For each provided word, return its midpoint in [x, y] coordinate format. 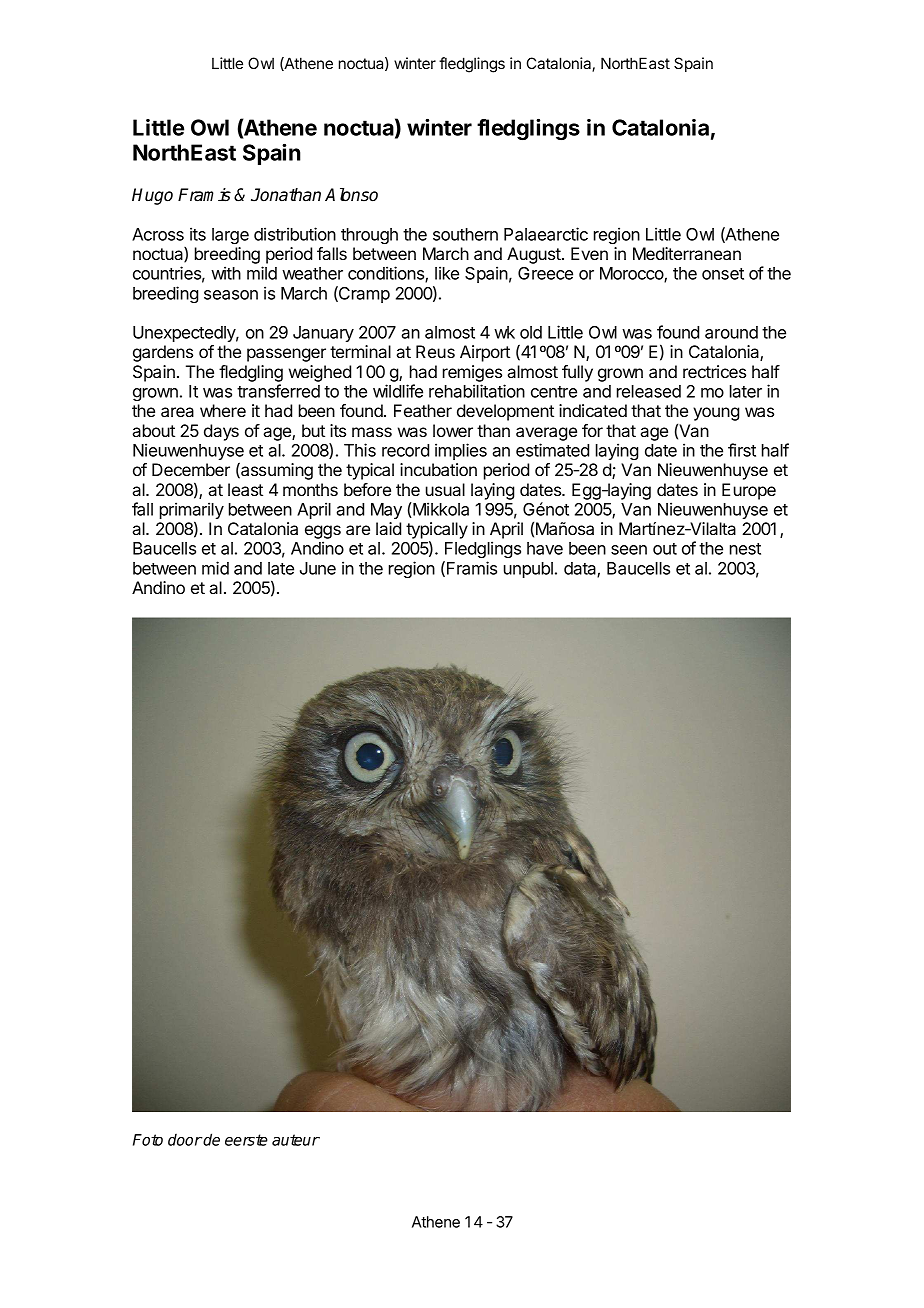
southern [465, 234]
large [230, 236]
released [649, 391]
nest [745, 549]
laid [388, 528]
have [545, 548]
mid [215, 568]
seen [629, 550]
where [223, 410]
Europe [749, 491]
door [185, 1140]
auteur [296, 1140]
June [318, 568]
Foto [148, 1140]
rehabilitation [477, 391]
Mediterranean [687, 253]
